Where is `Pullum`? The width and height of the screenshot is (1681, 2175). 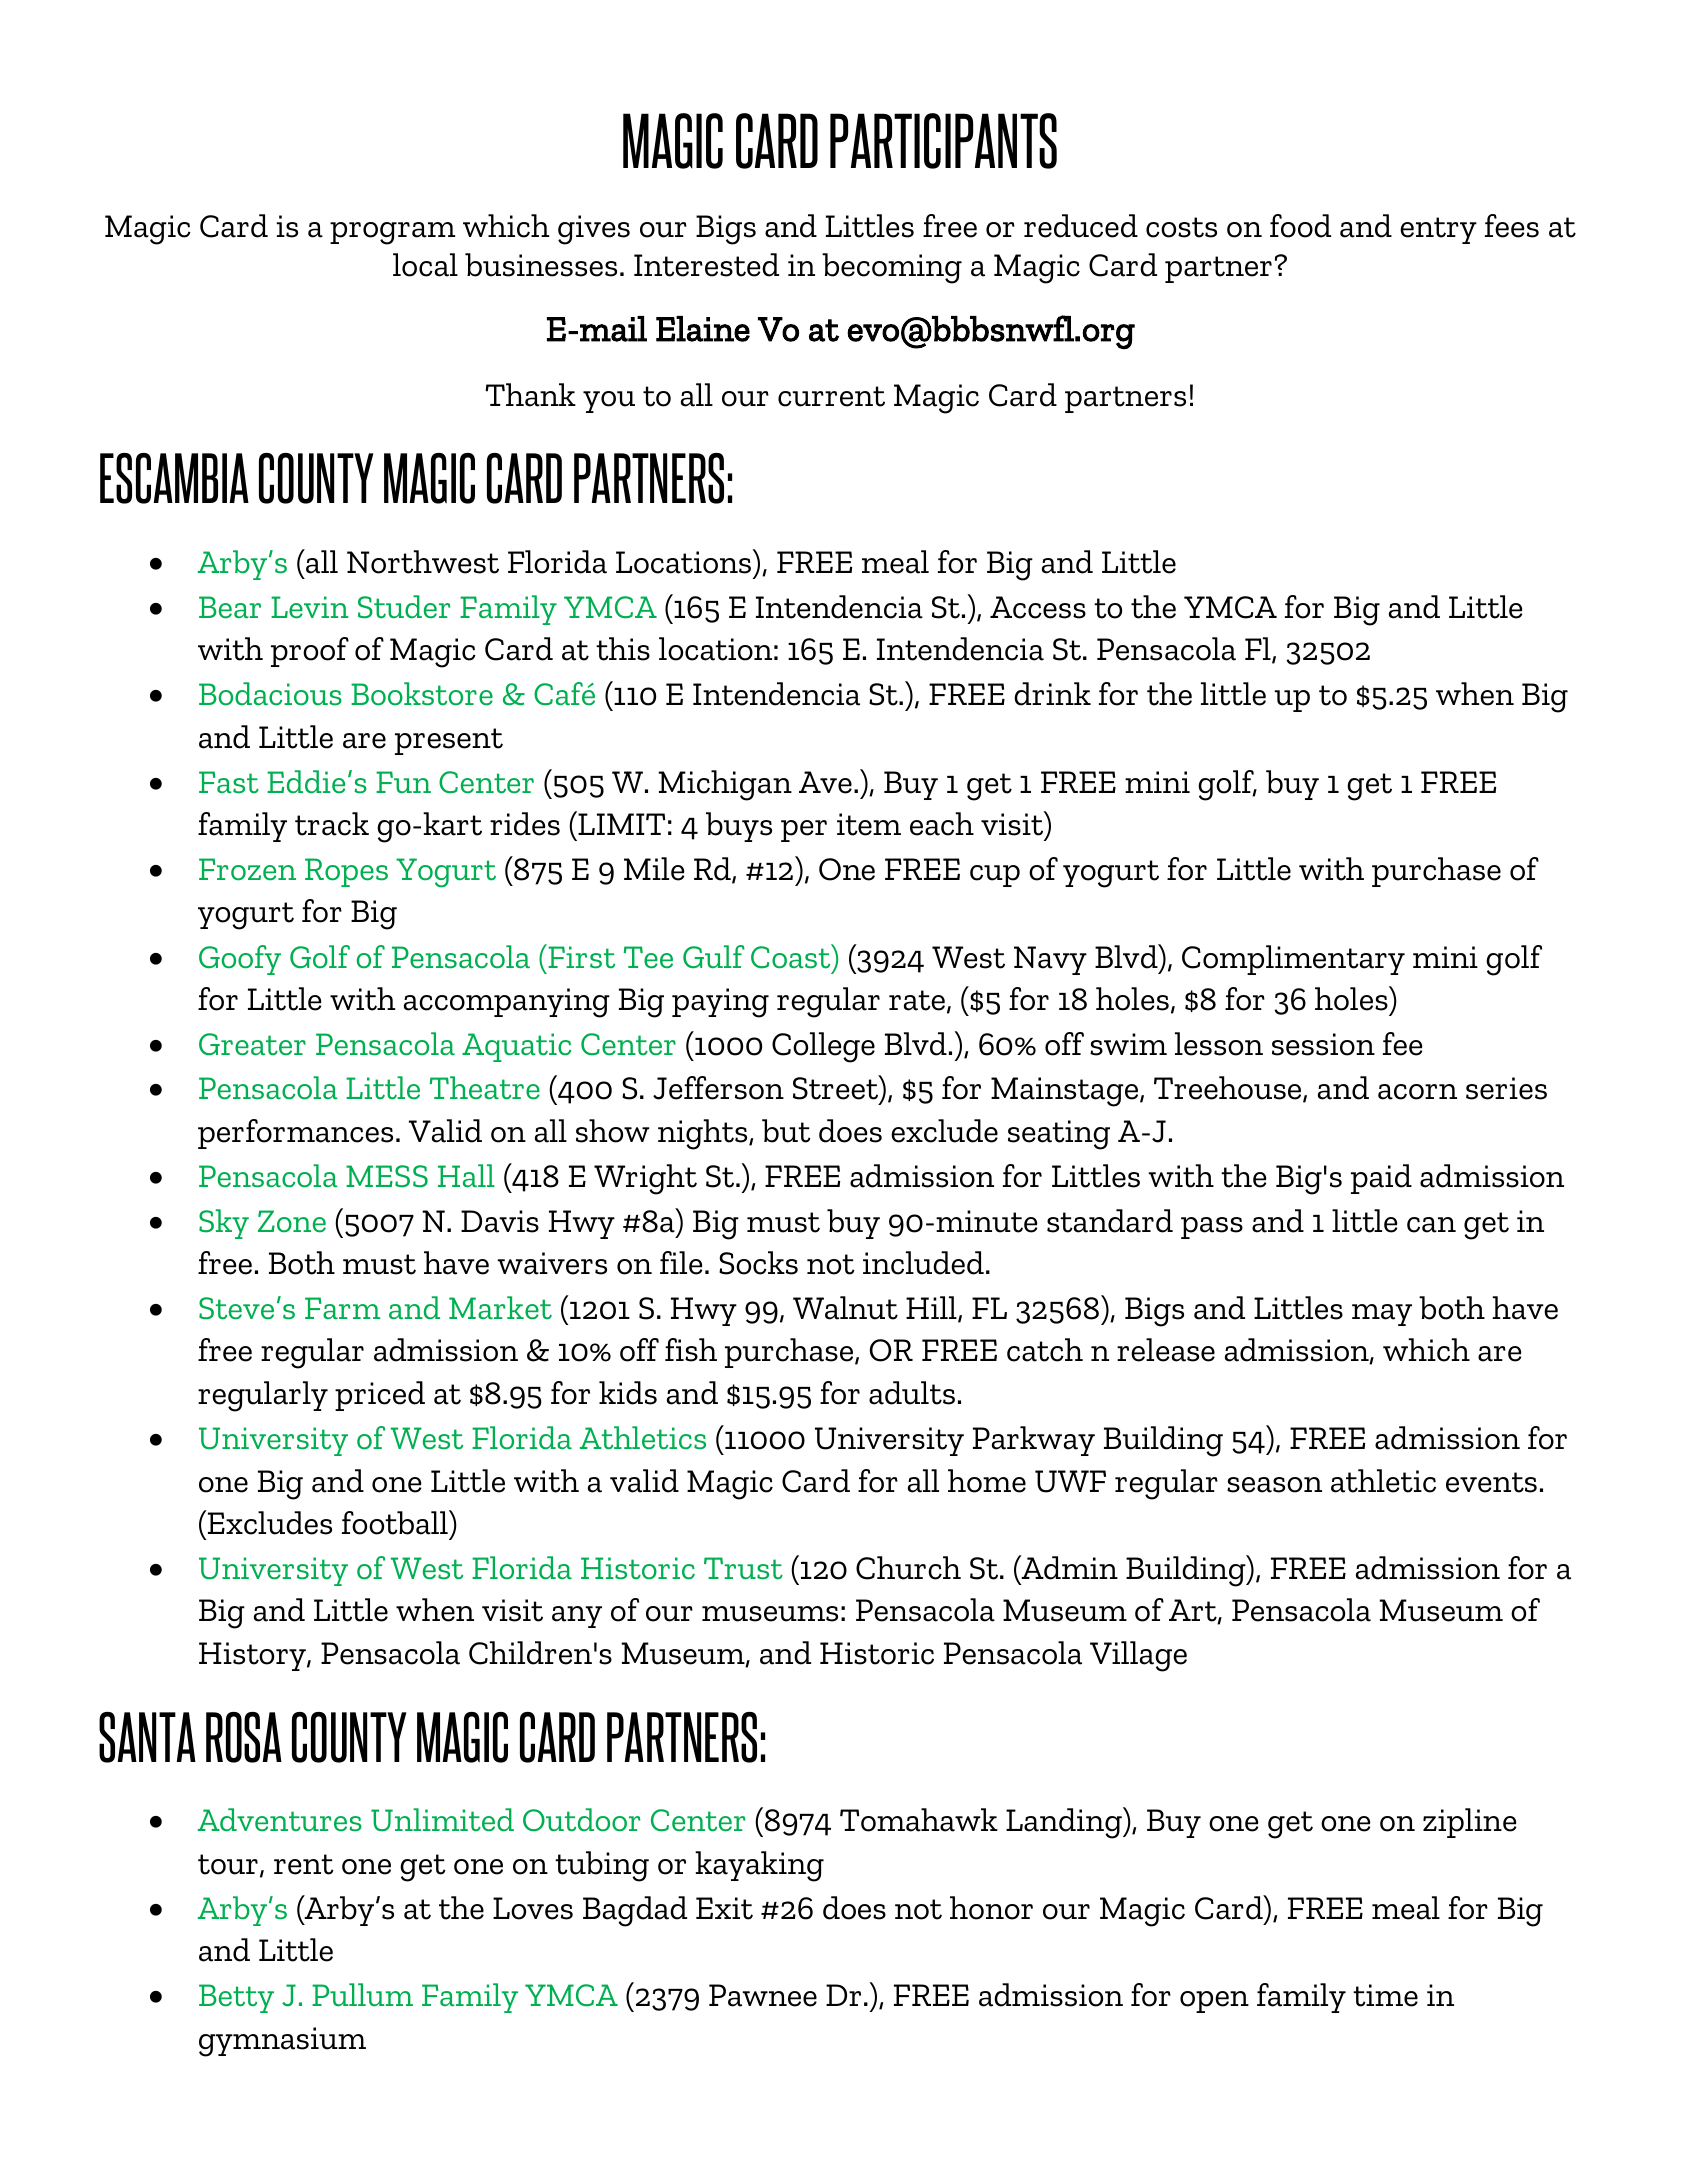 Pullum is located at coordinates (362, 1994).
